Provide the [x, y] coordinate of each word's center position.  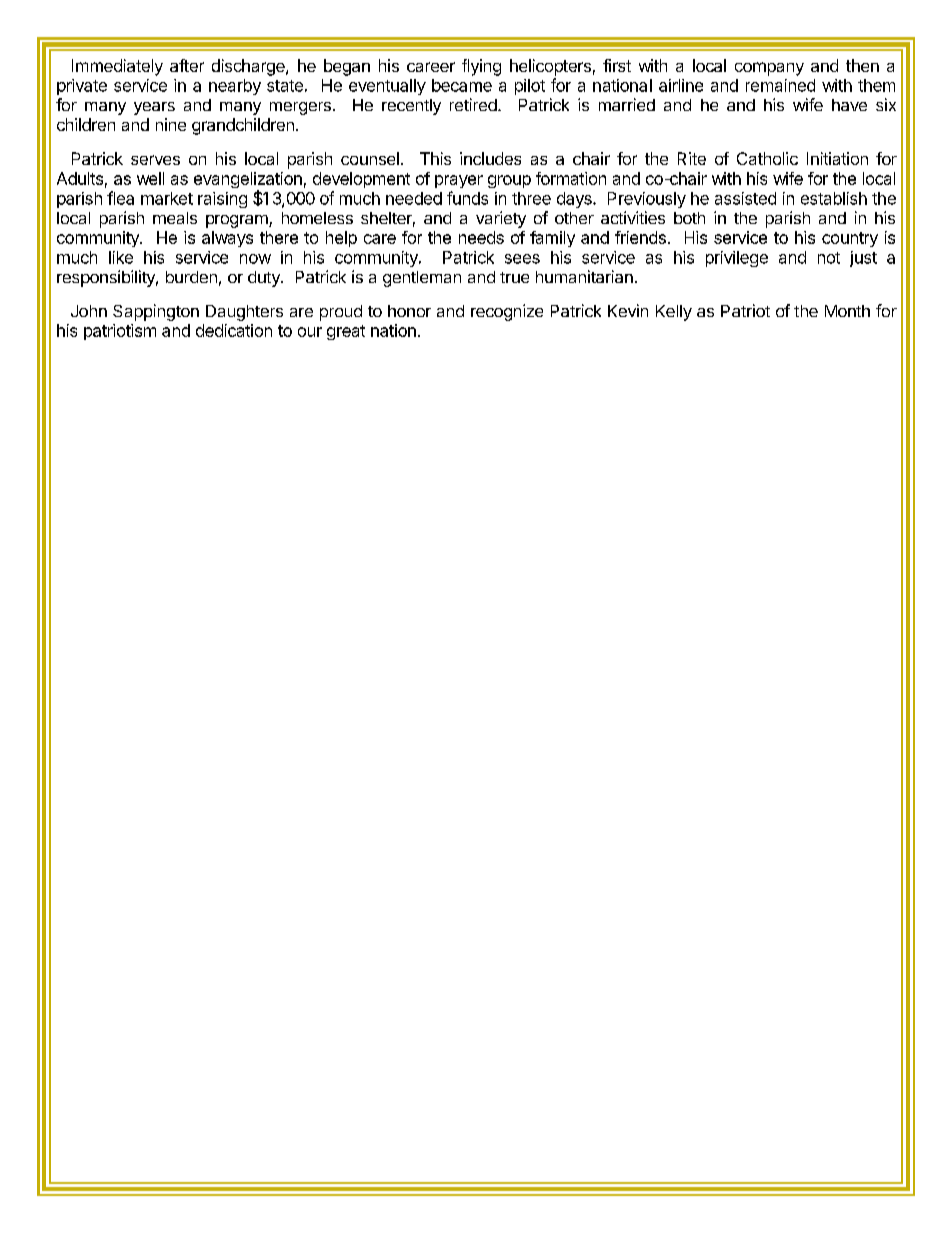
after [187, 65]
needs [481, 237]
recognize [507, 312]
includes [490, 158]
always [227, 239]
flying [481, 67]
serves [155, 160]
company [769, 69]
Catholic [767, 158]
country [850, 239]
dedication [234, 330]
